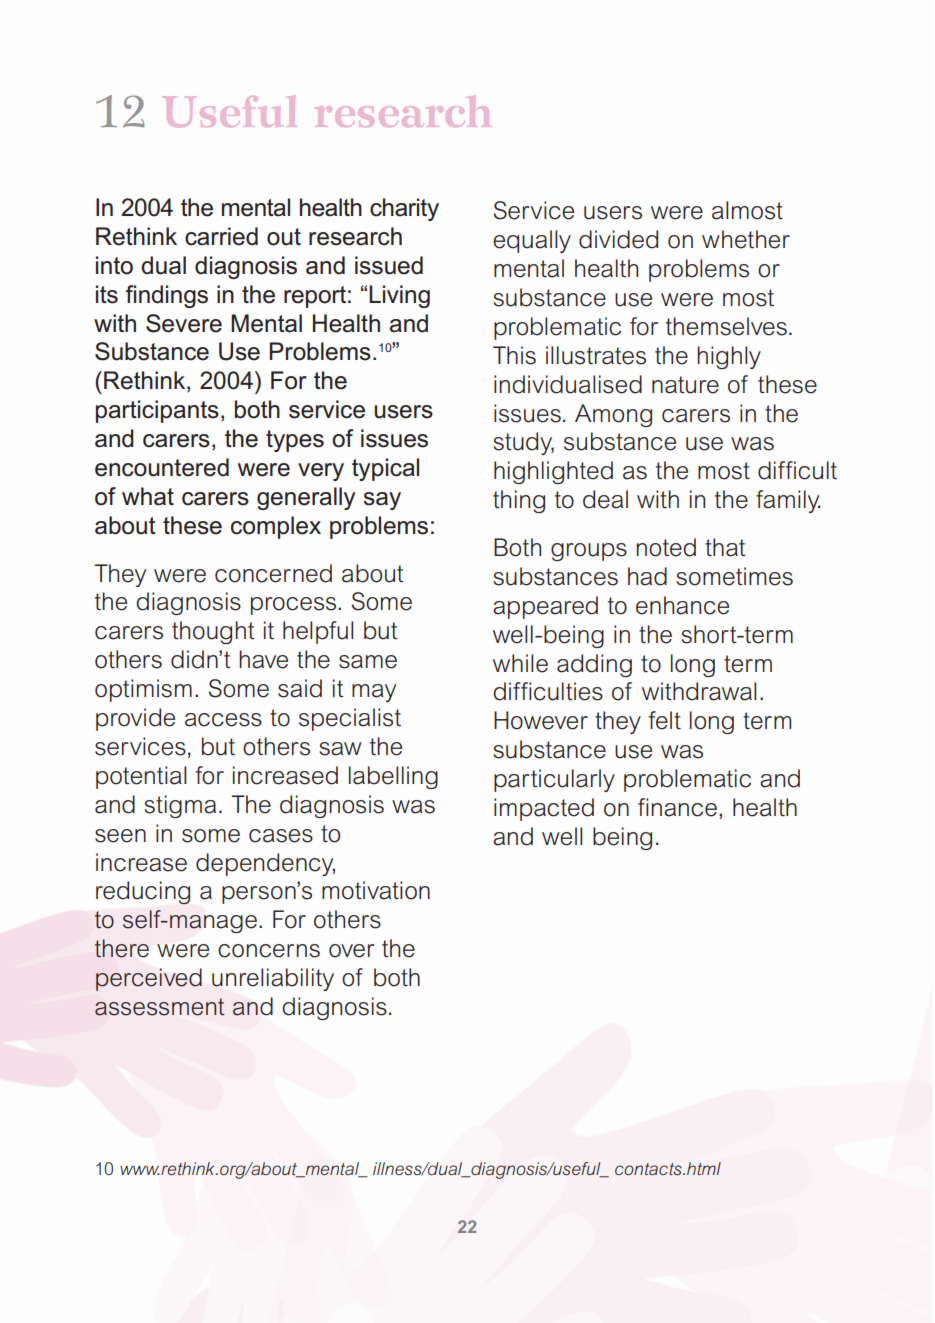 The image size is (935, 1323). Describe the element at coordinates (149, 979) in the document. I see `perceived` at that location.
